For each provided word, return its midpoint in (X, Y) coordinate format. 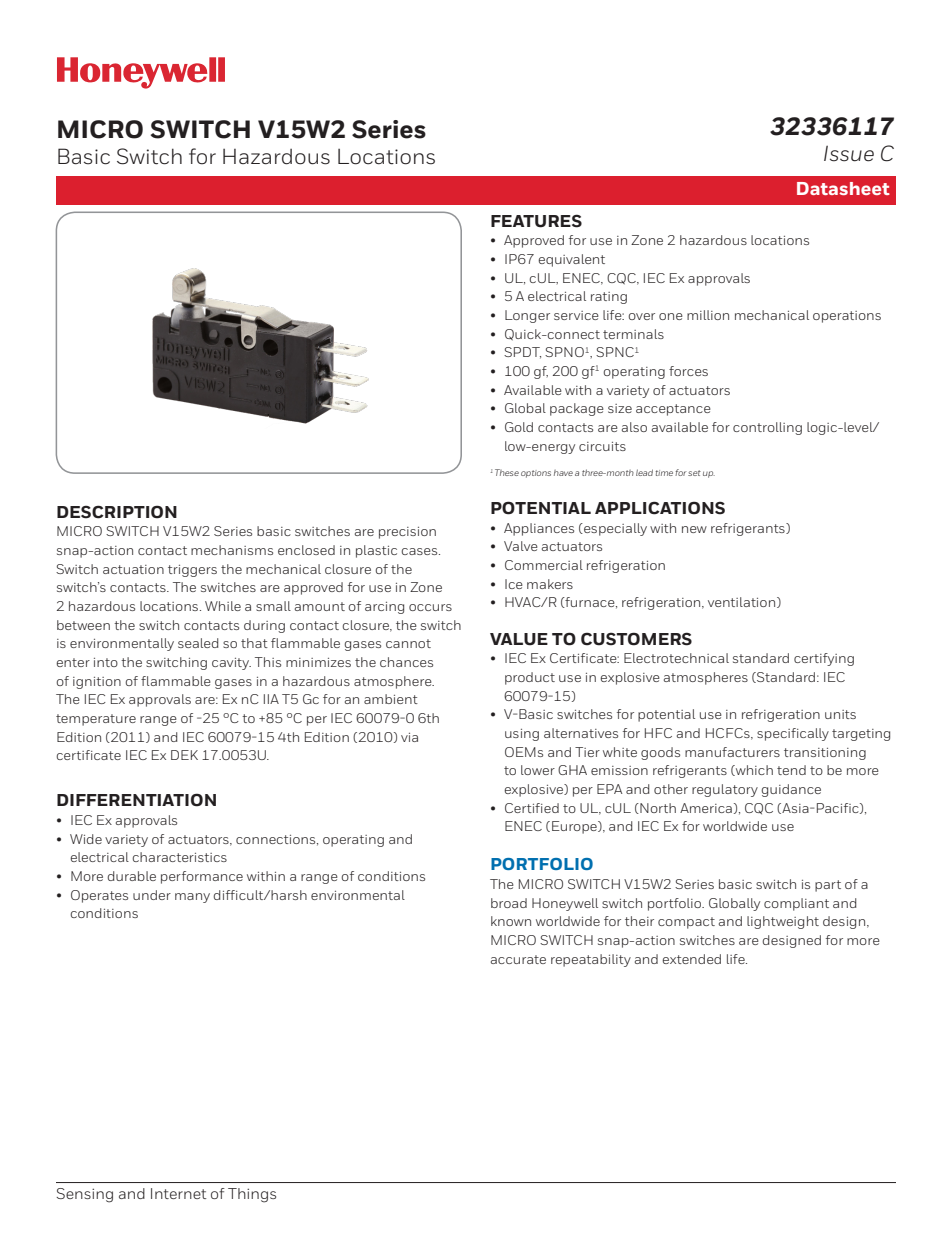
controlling (767, 428)
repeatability (591, 960)
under (152, 895)
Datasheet (843, 188)
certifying (824, 659)
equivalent (571, 260)
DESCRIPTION (117, 512)
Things (252, 1195)
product (530, 678)
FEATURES (536, 221)
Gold (519, 427)
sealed (198, 643)
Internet (179, 1193)
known (511, 921)
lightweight (783, 922)
